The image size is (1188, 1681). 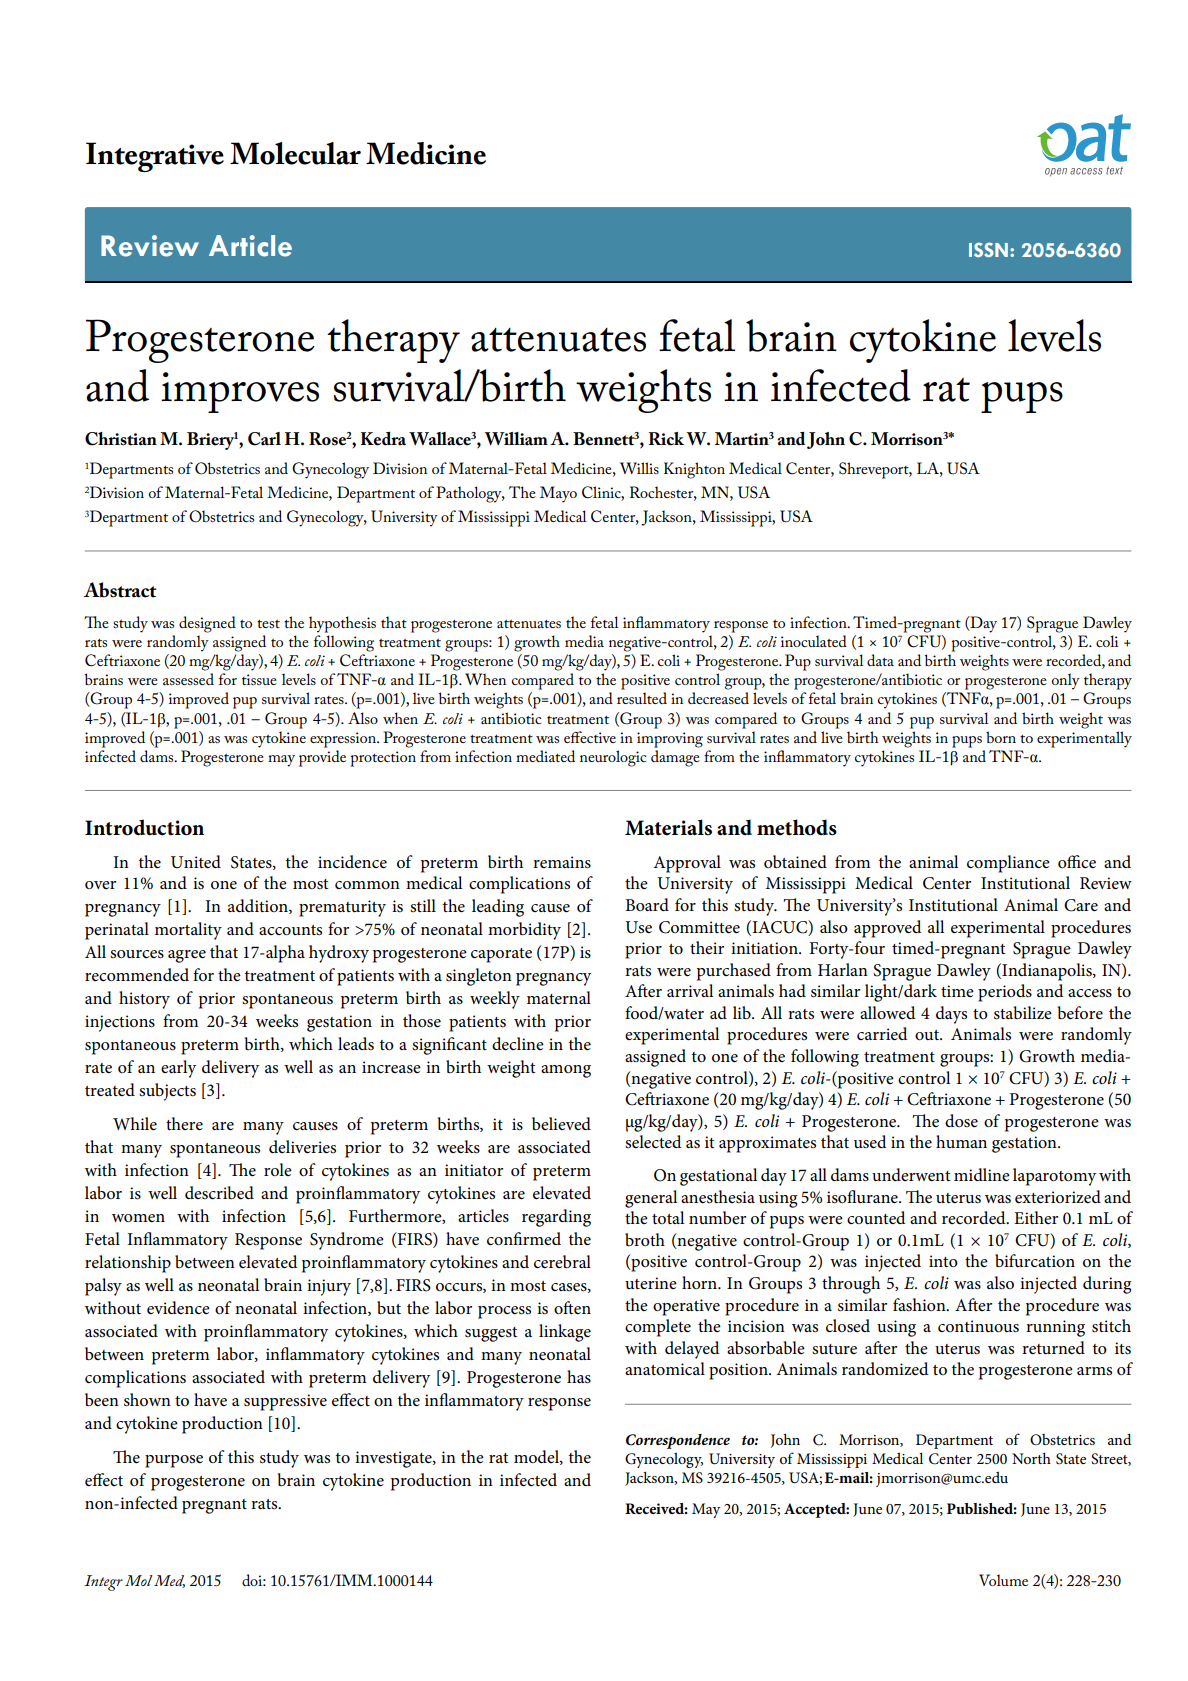 What do you see at coordinates (174, 1461) in the screenshot?
I see `purpose` at bounding box center [174, 1461].
